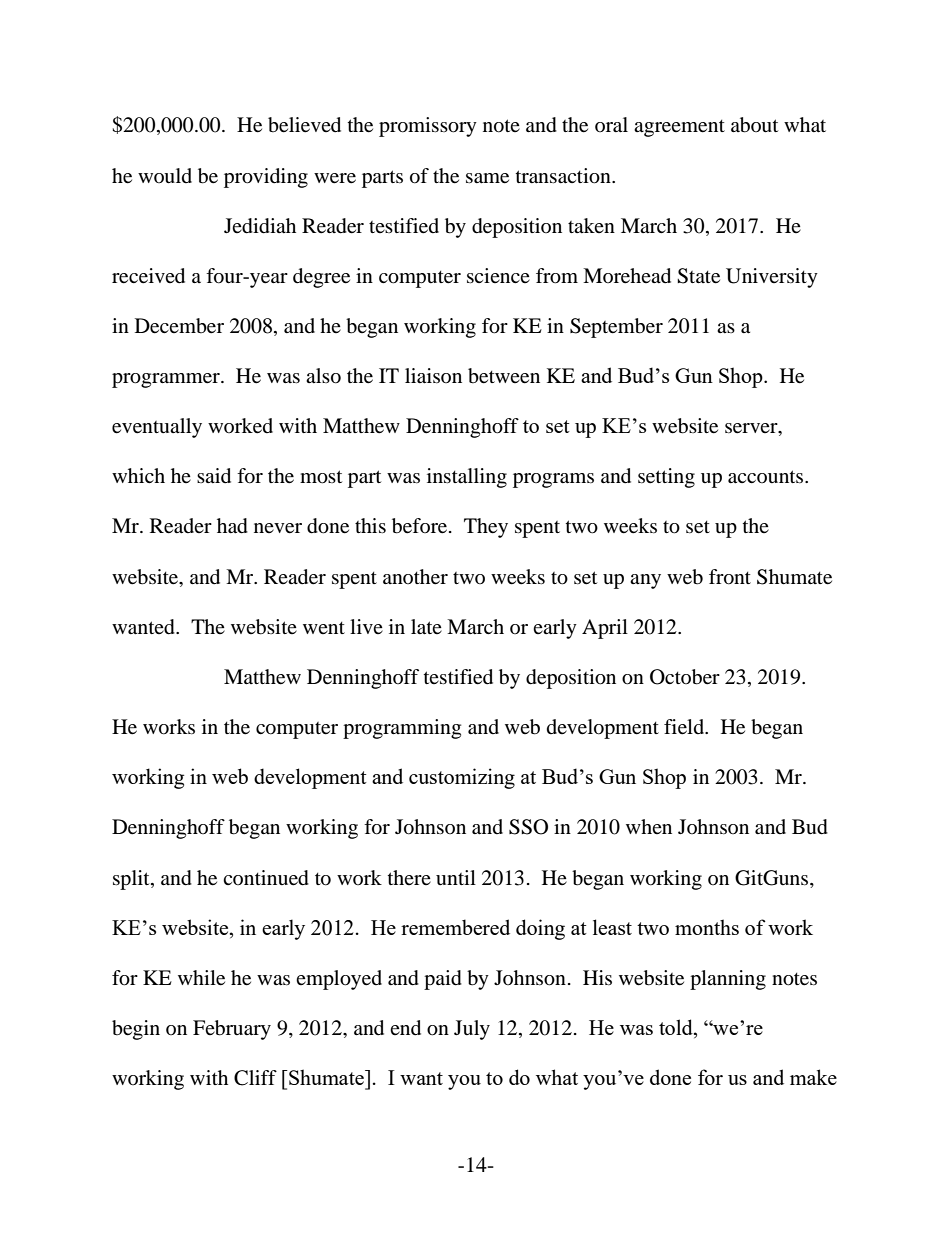 This document has width=952, height=1233. I want to click on February, so click(232, 1030).
